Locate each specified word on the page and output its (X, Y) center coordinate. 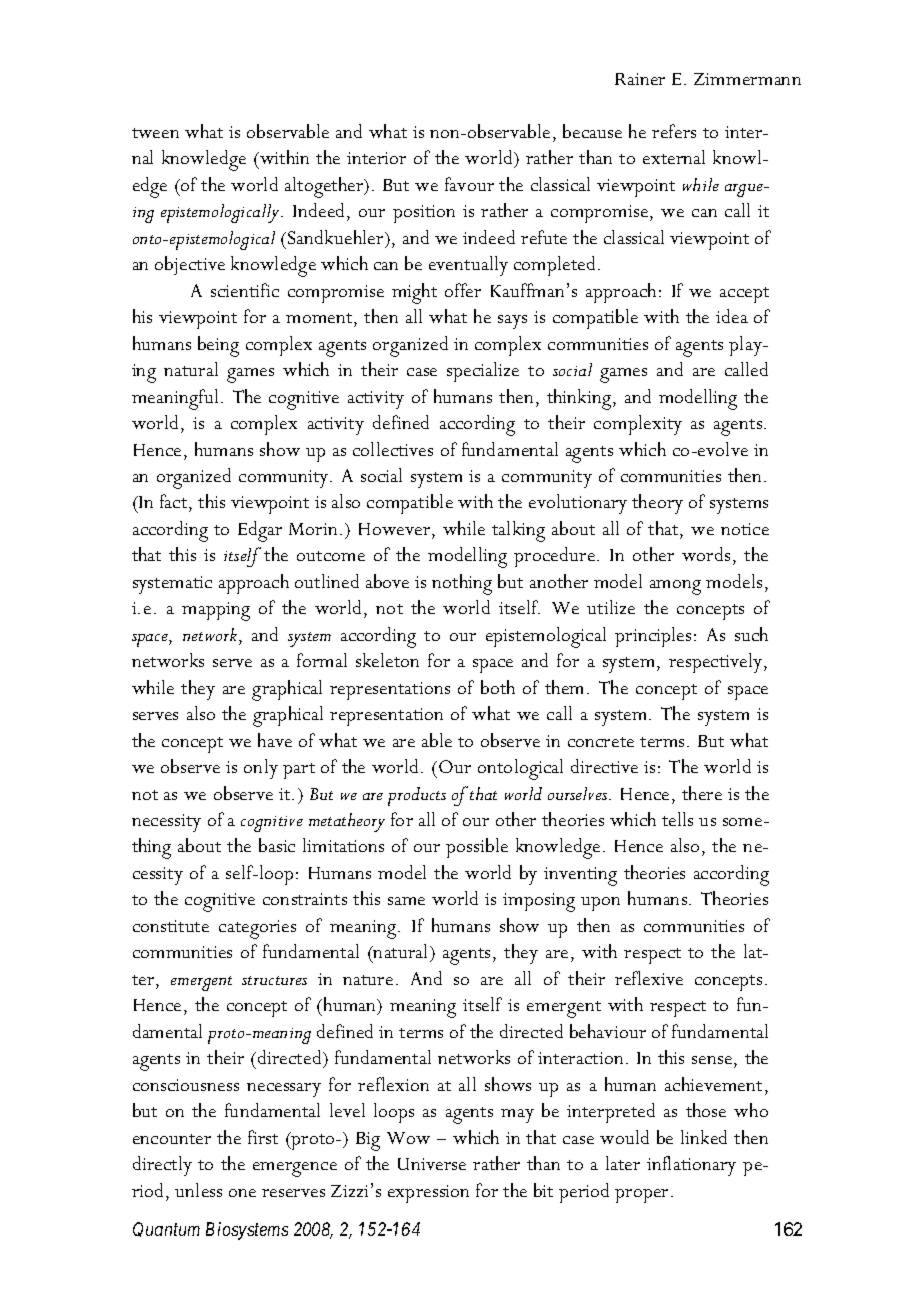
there (702, 793)
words (706, 554)
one (242, 1193)
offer (463, 290)
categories (257, 929)
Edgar (260, 531)
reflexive (649, 978)
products (417, 796)
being (218, 346)
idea (732, 316)
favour (469, 184)
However (396, 529)
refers (674, 131)
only (261, 769)
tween (155, 133)
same (406, 901)
